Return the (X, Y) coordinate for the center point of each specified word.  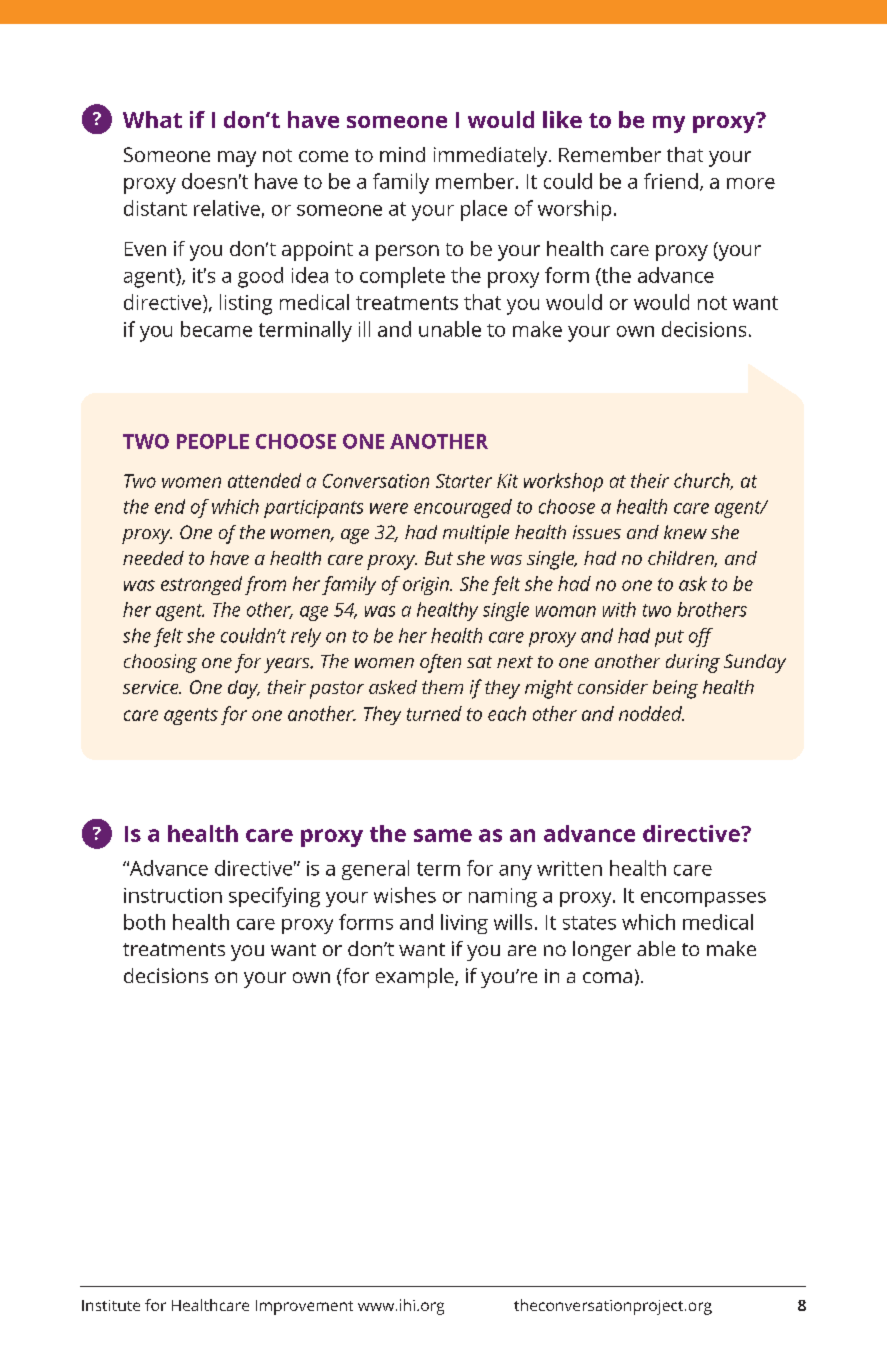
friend (671, 181)
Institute (111, 1305)
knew (685, 532)
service (152, 687)
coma (607, 977)
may (237, 159)
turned (434, 713)
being (675, 689)
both (144, 922)
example (416, 978)
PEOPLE (213, 441)
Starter (464, 481)
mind (402, 154)
